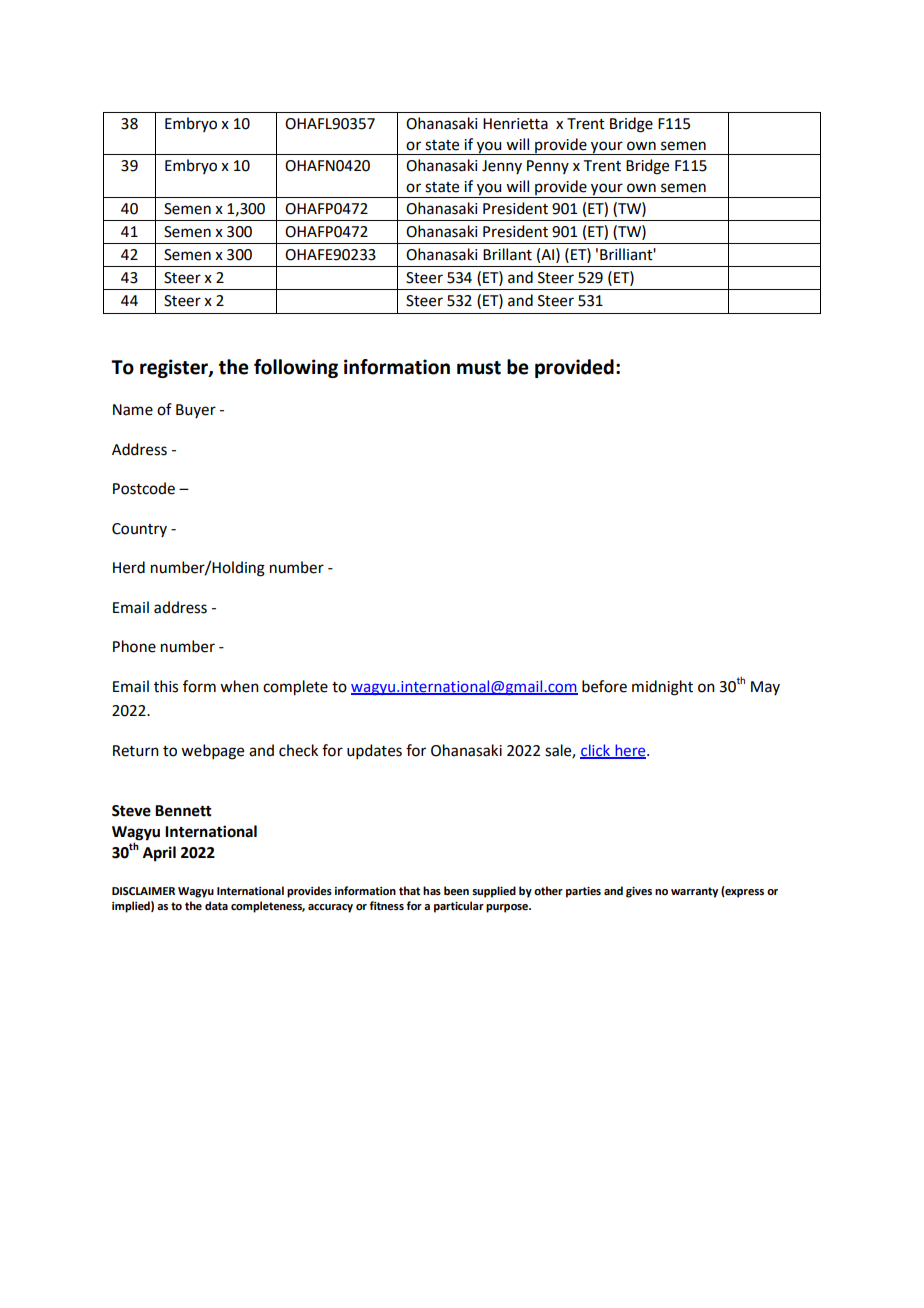 The width and height of the document is (924, 1308). Describe the element at coordinates (139, 530) in the document. I see `Country` at that location.
